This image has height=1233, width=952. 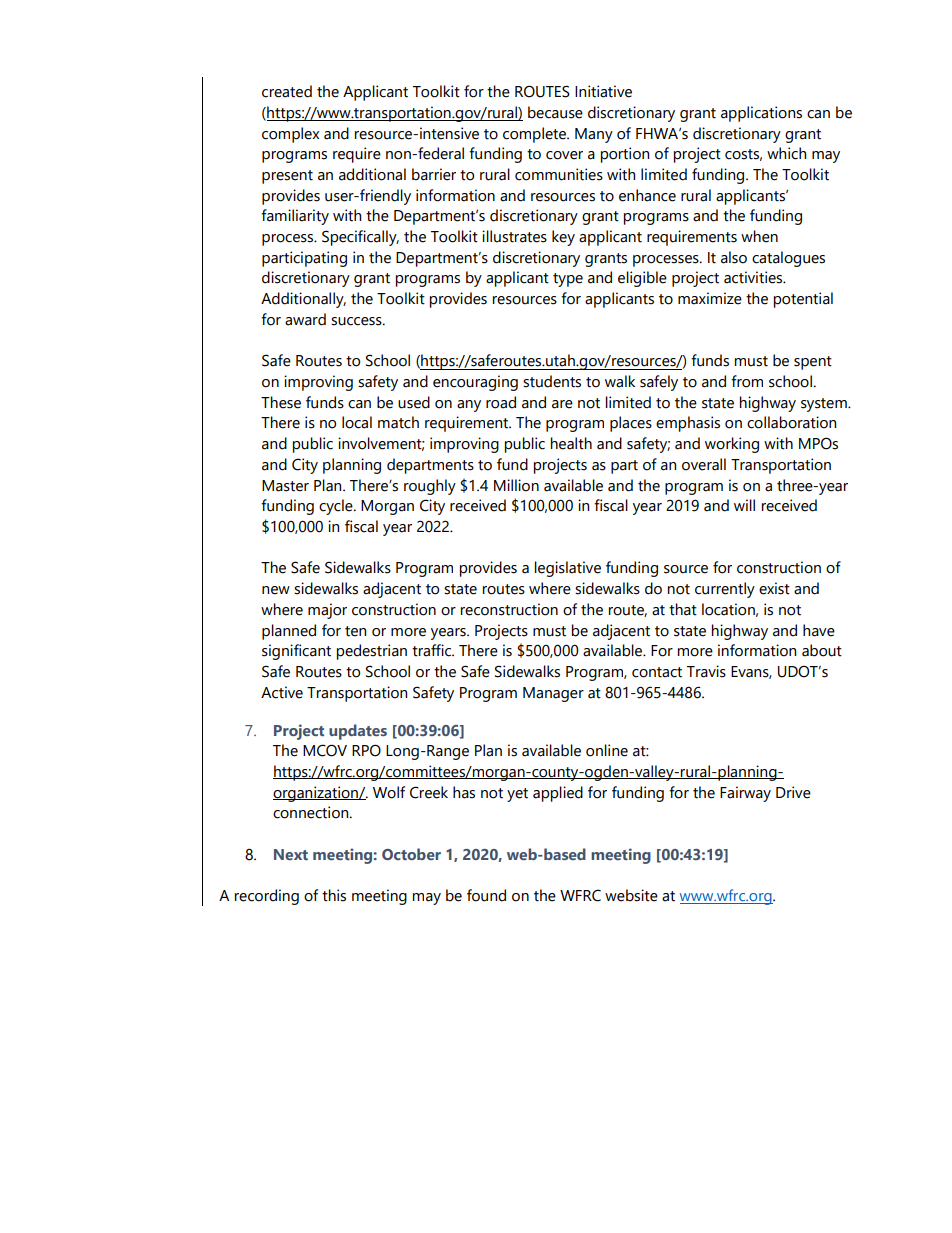 I want to click on Drive, so click(x=793, y=792).
